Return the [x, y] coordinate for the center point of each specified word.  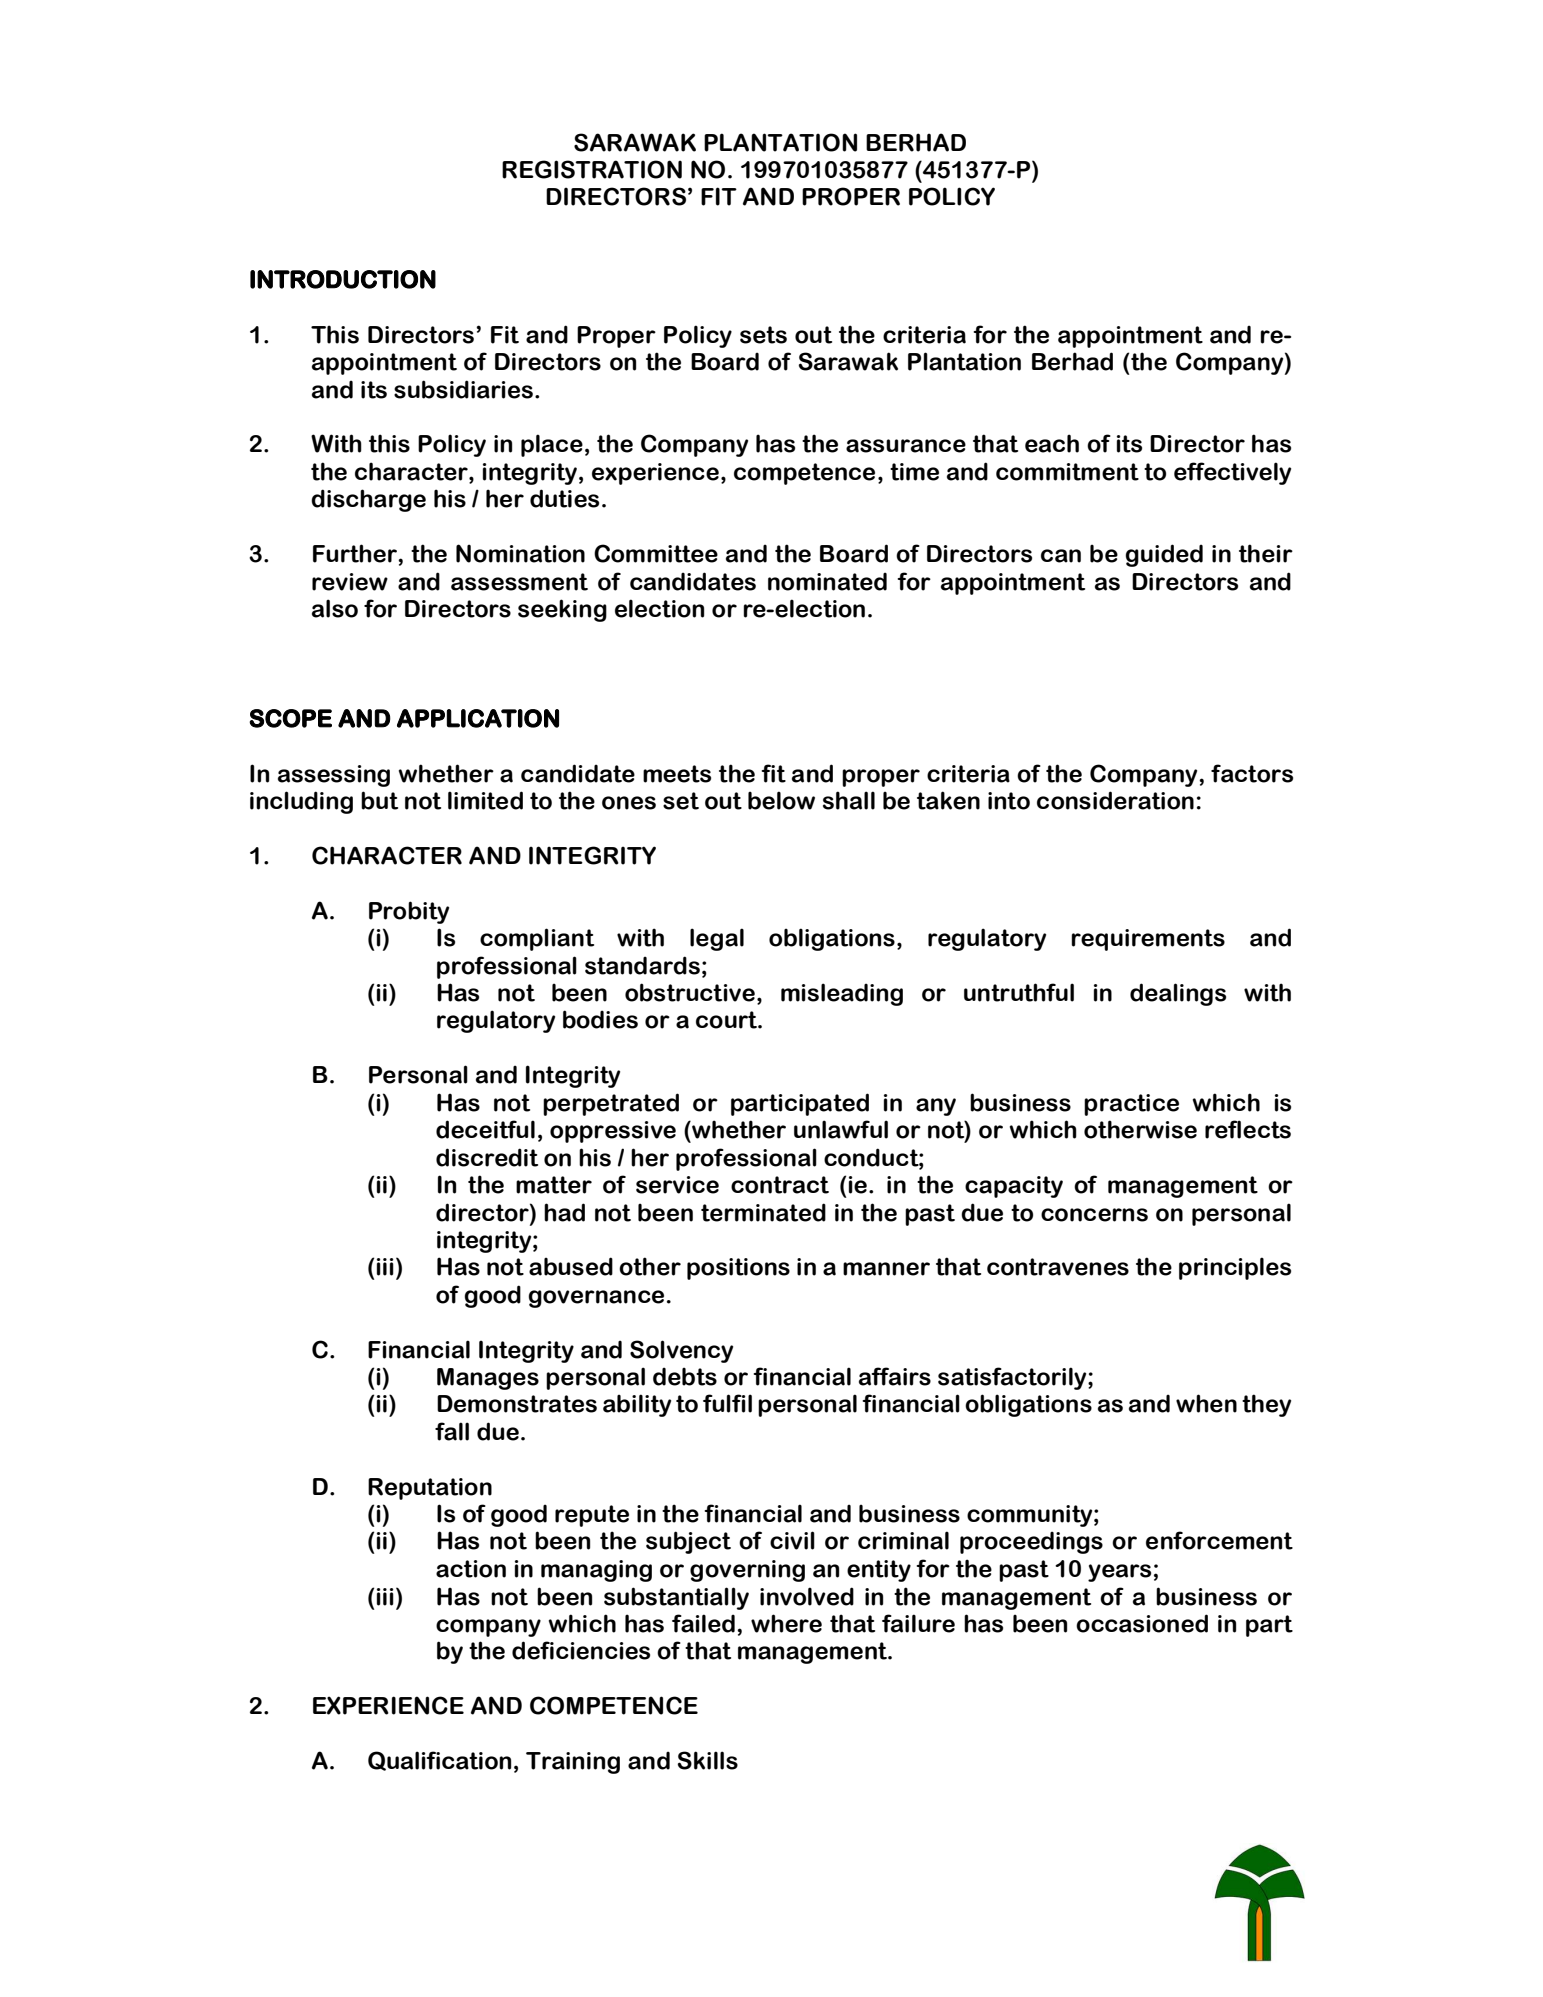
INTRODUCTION [343, 279]
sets [763, 335]
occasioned [1142, 1623]
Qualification [439, 1761]
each [1052, 443]
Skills [708, 1760]
